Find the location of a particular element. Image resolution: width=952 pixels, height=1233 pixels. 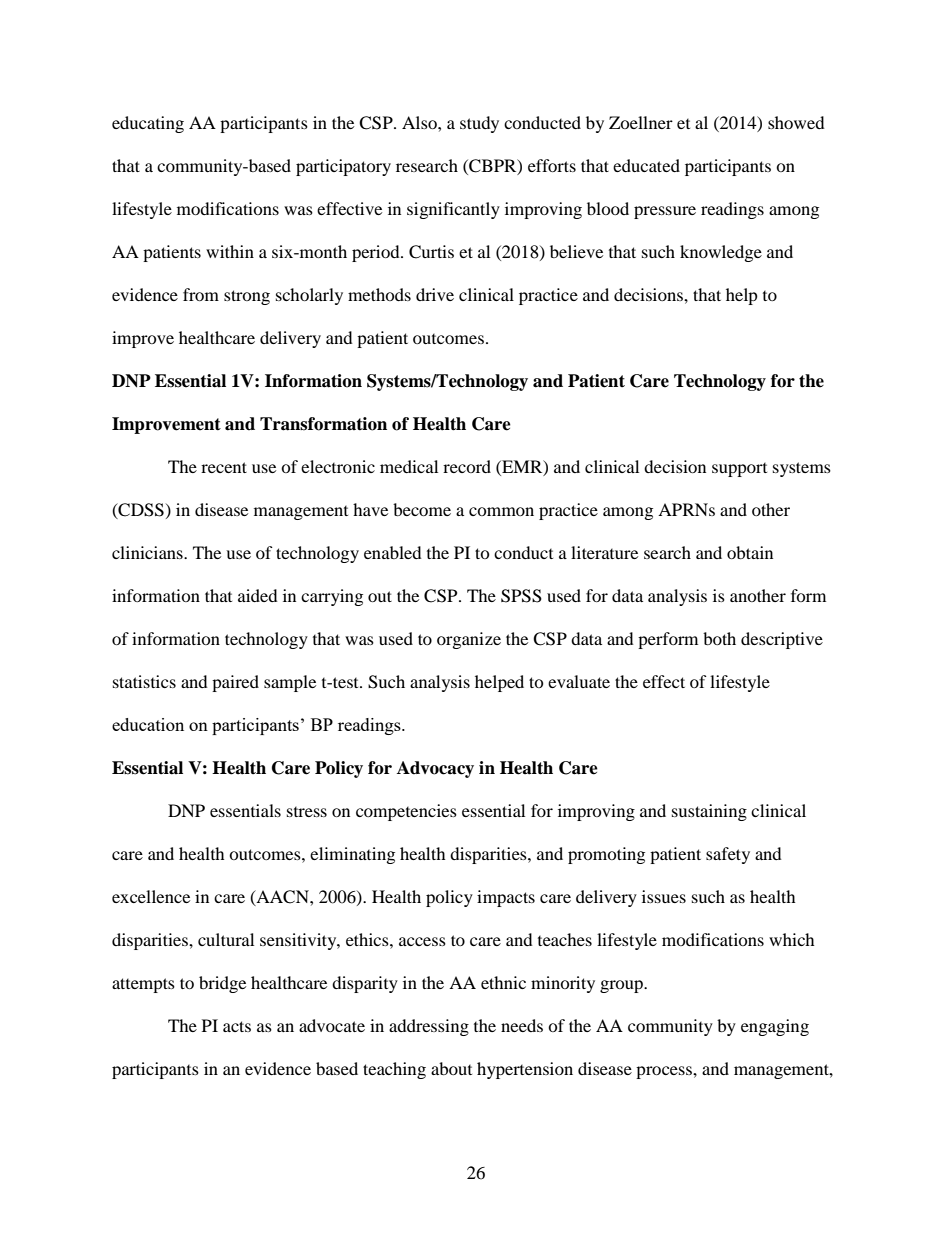

both is located at coordinates (719, 638).
